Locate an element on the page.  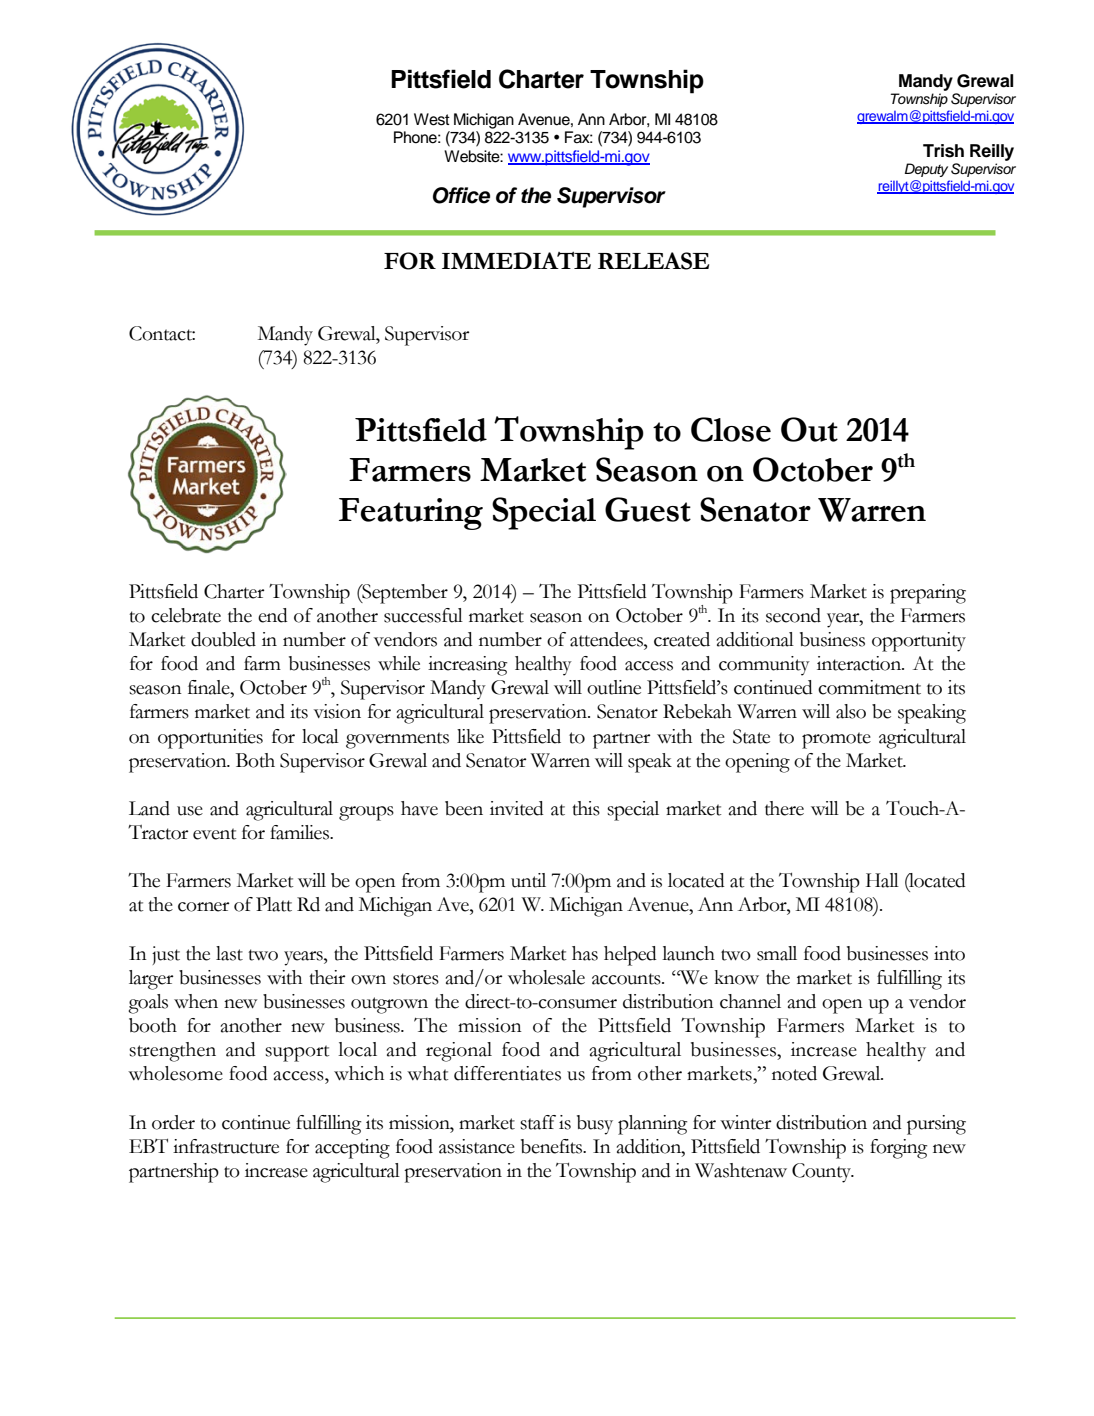
doubled is located at coordinates (223, 639).
